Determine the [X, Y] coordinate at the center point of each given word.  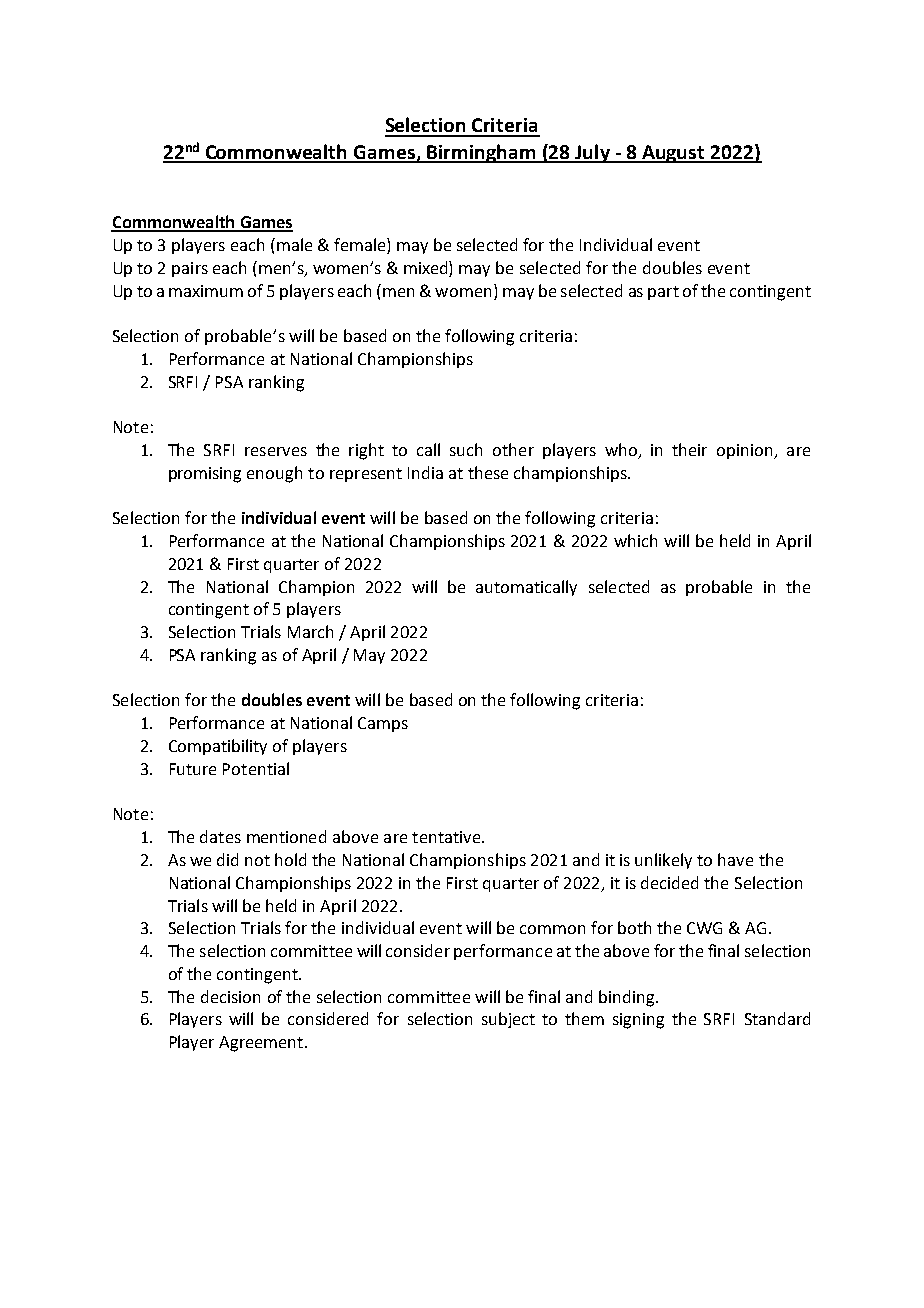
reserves [276, 451]
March [310, 631]
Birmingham [481, 153]
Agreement [262, 1044]
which [635, 540]
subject [508, 1020]
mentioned [286, 836]
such [466, 449]
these [488, 472]
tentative [447, 837]
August [673, 154]
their [689, 449]
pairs [190, 269]
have [735, 859]
